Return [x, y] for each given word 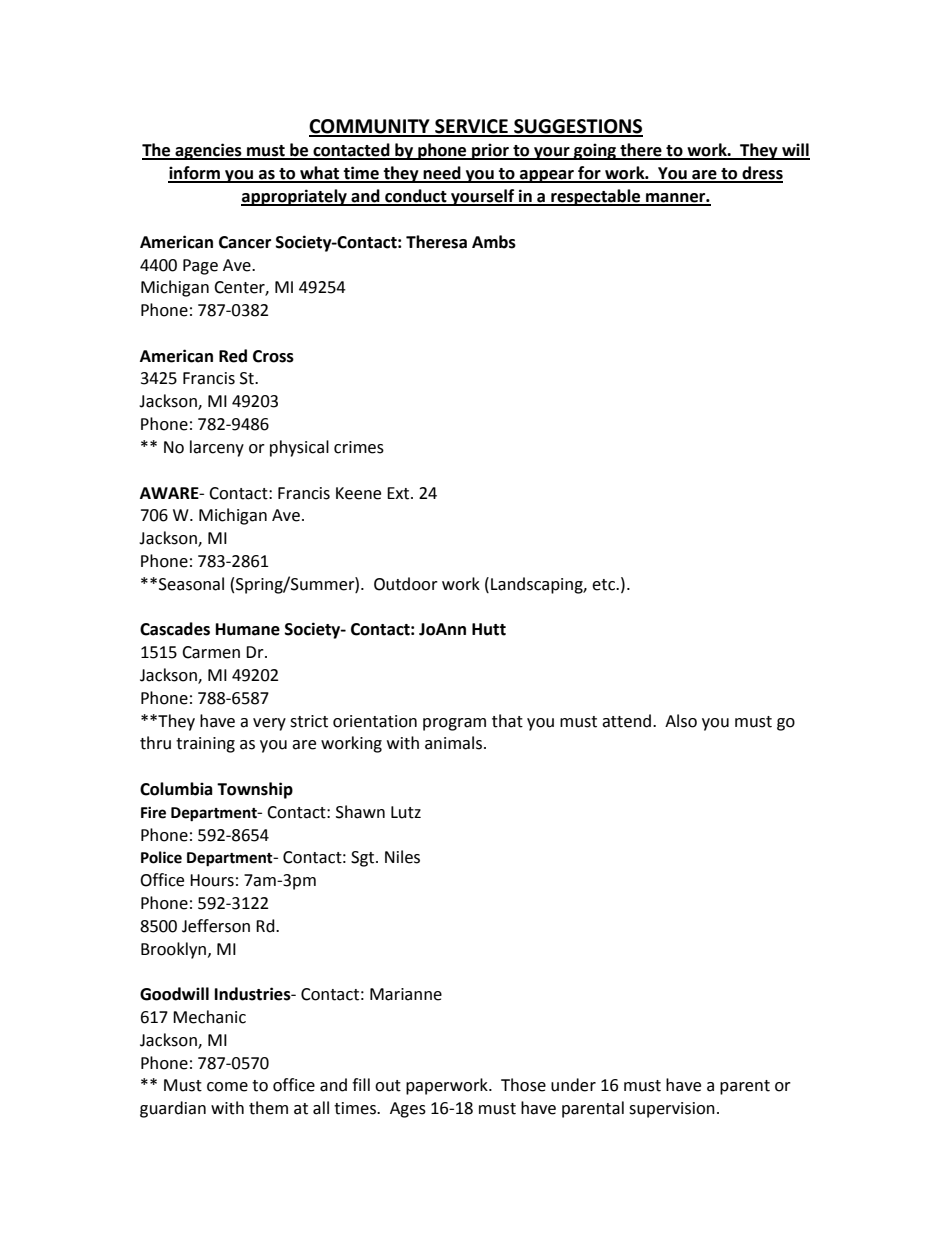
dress [761, 174]
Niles [402, 857]
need [442, 174]
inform [195, 174]
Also [681, 721]
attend [626, 721]
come [227, 1087]
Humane [248, 629]
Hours [212, 880]
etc [604, 585]
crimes [359, 447]
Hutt [489, 629]
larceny [217, 448]
